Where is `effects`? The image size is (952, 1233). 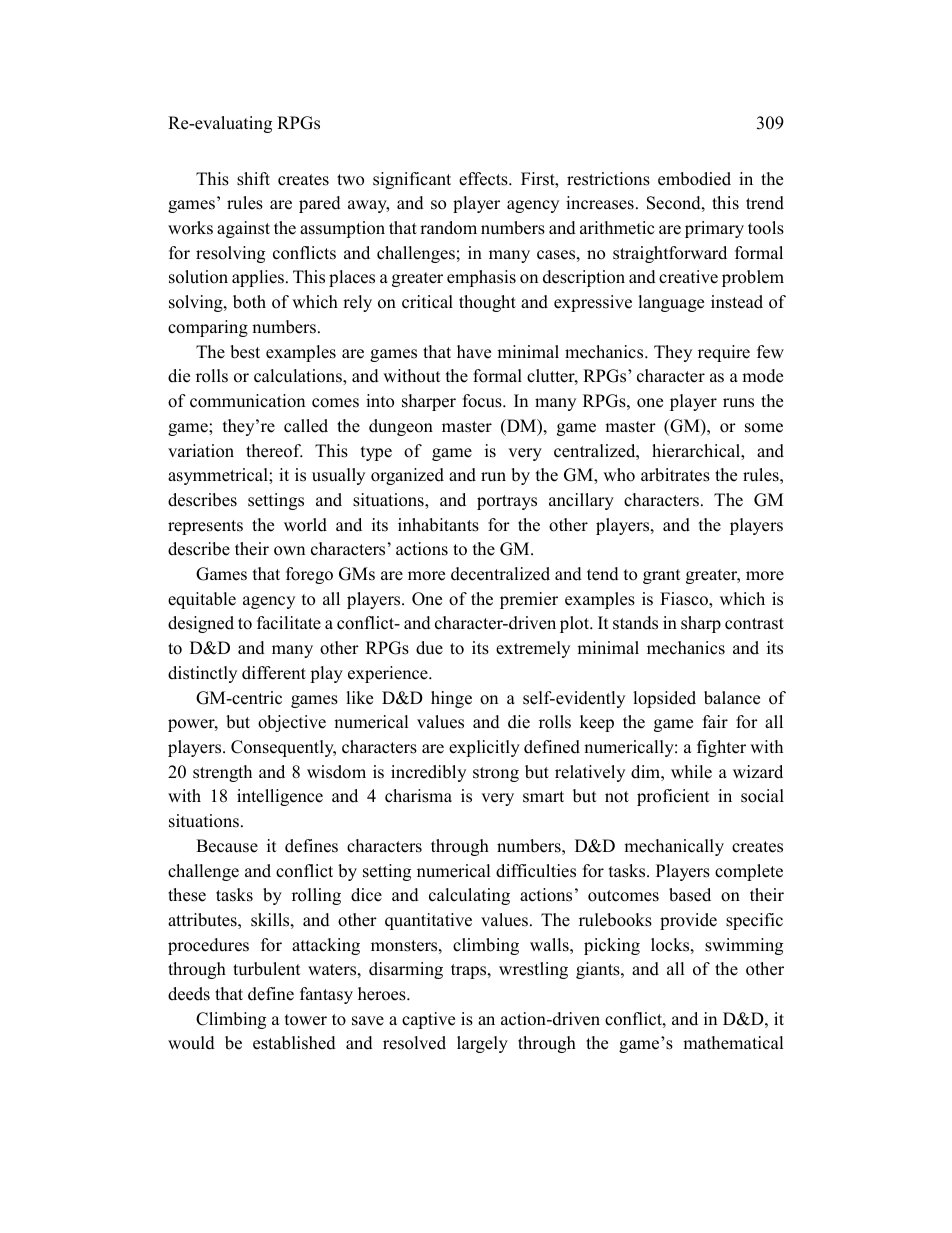
effects is located at coordinates (484, 179).
